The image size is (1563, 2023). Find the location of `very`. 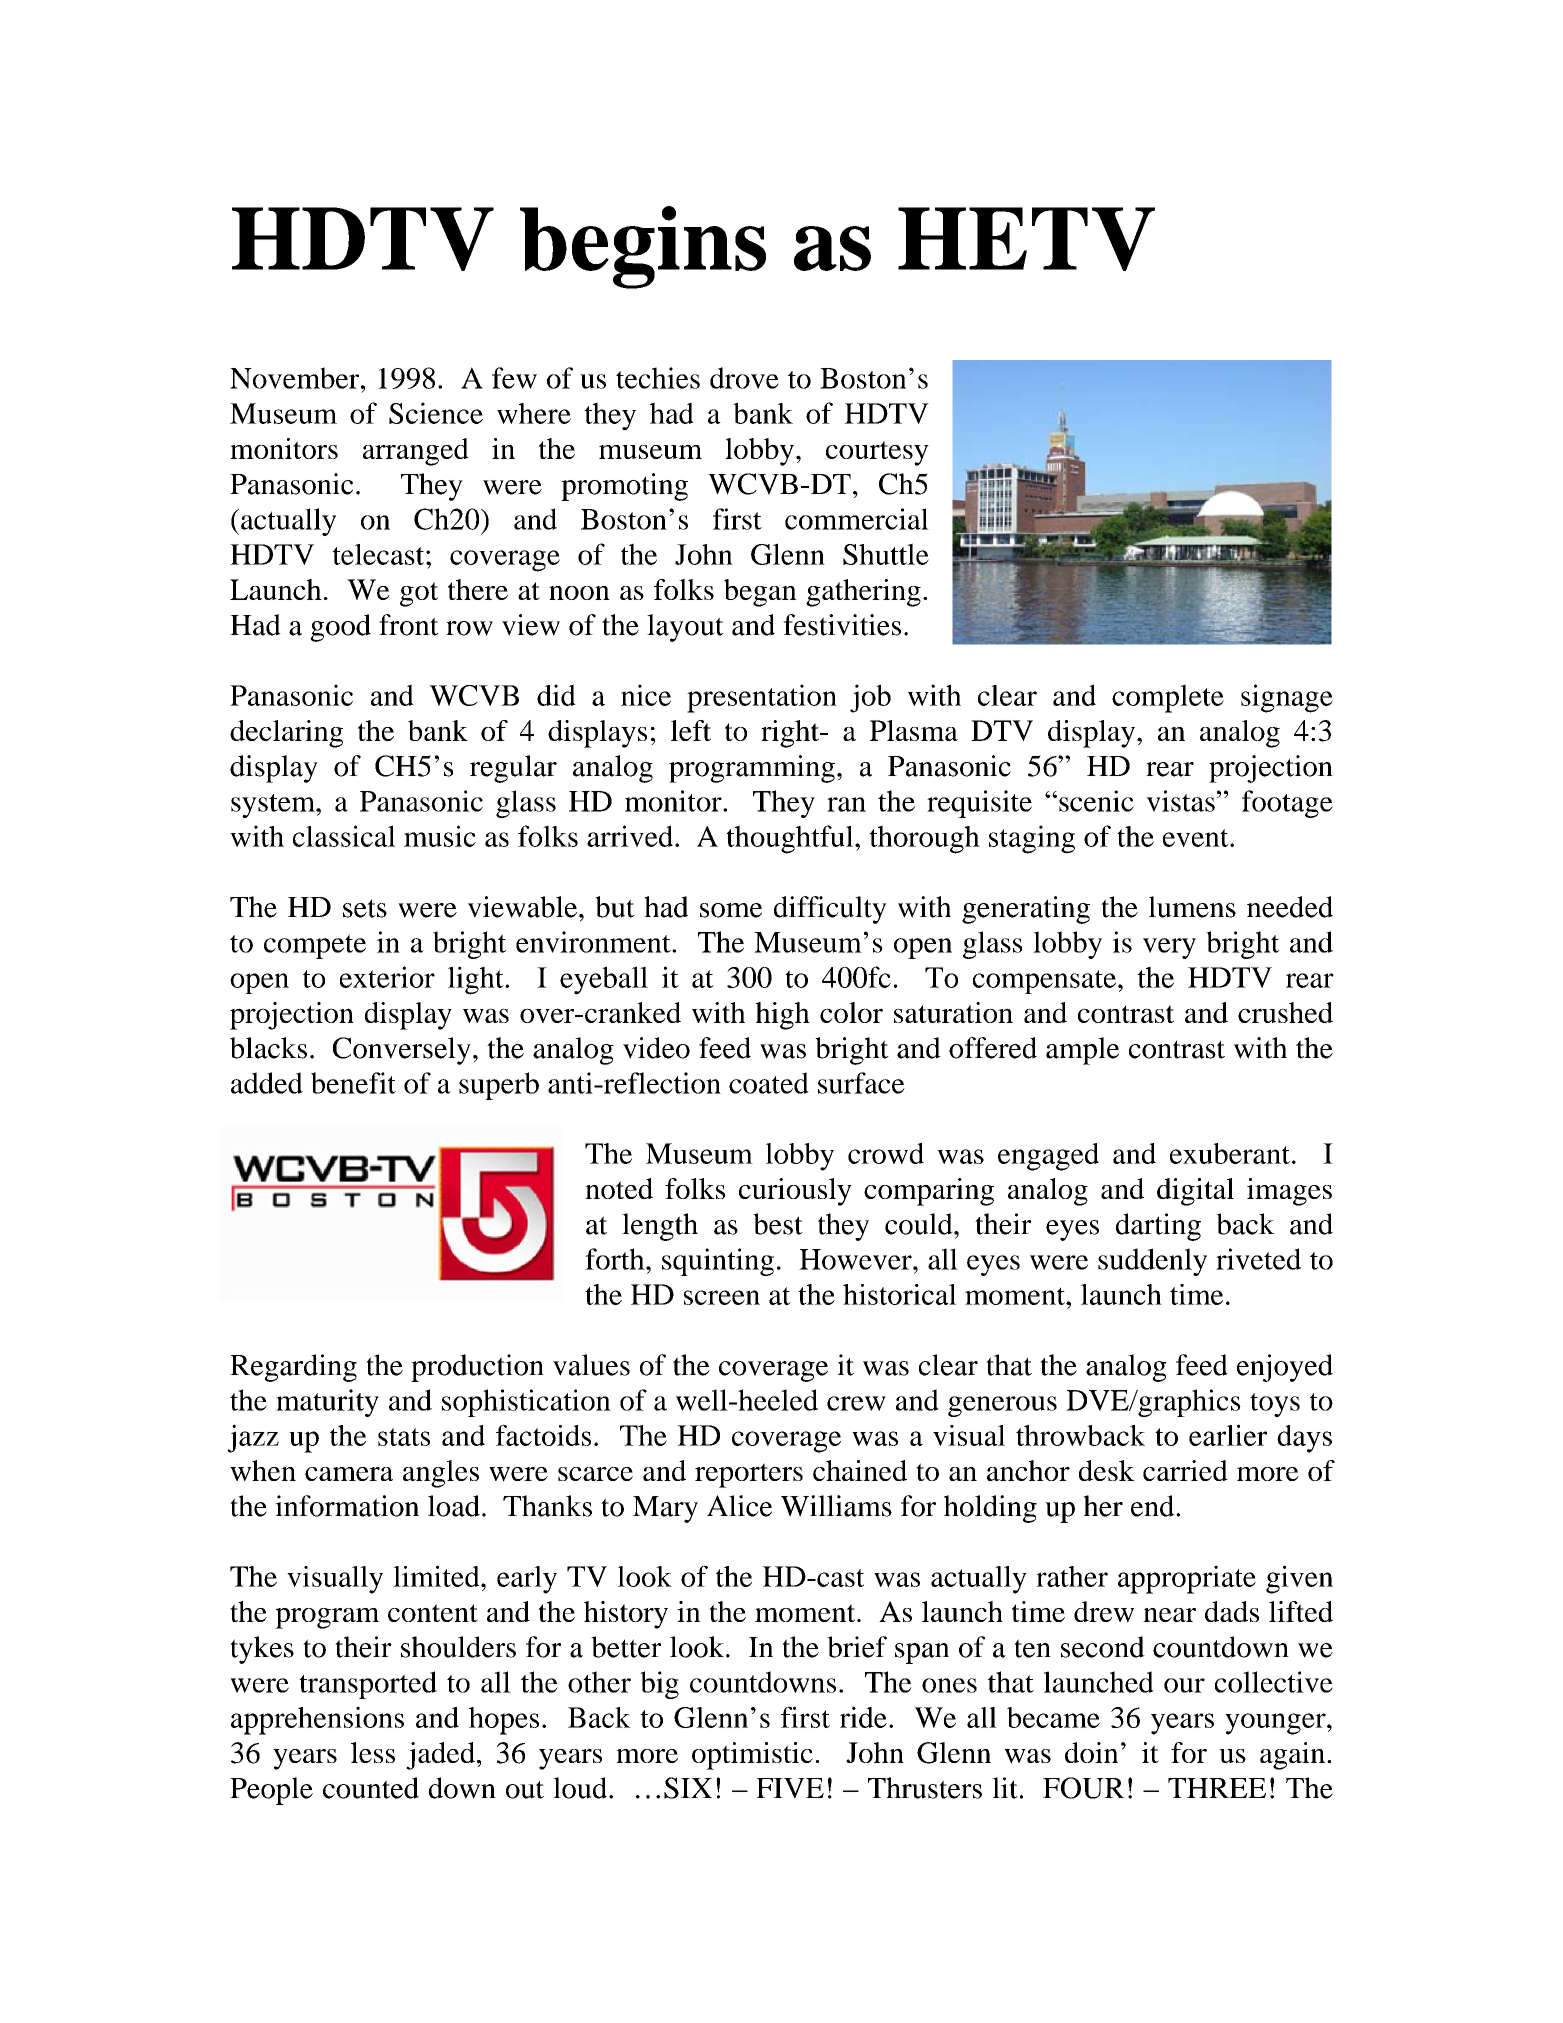

very is located at coordinates (1169, 948).
